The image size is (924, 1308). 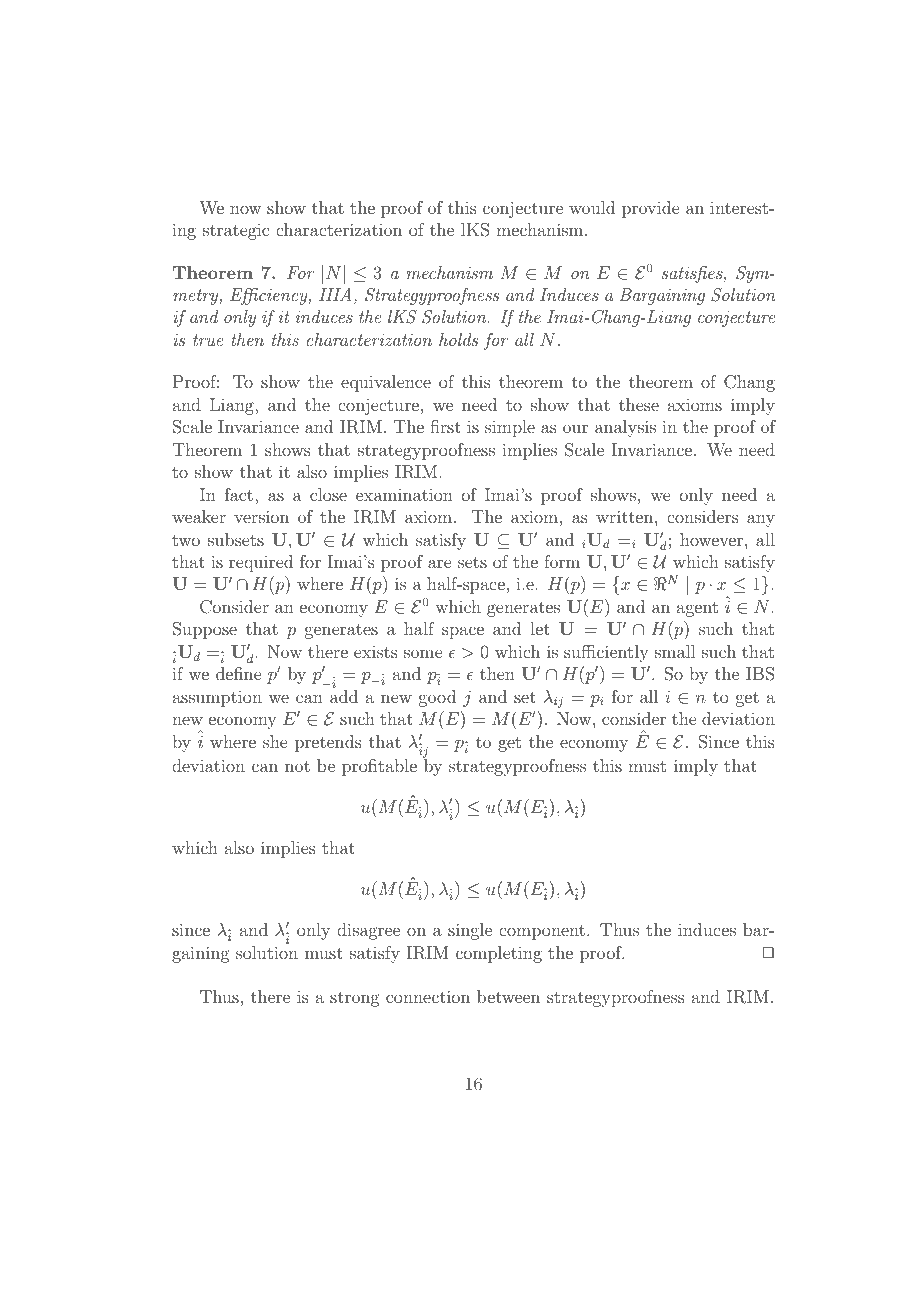 I want to click on provide, so click(x=650, y=209).
